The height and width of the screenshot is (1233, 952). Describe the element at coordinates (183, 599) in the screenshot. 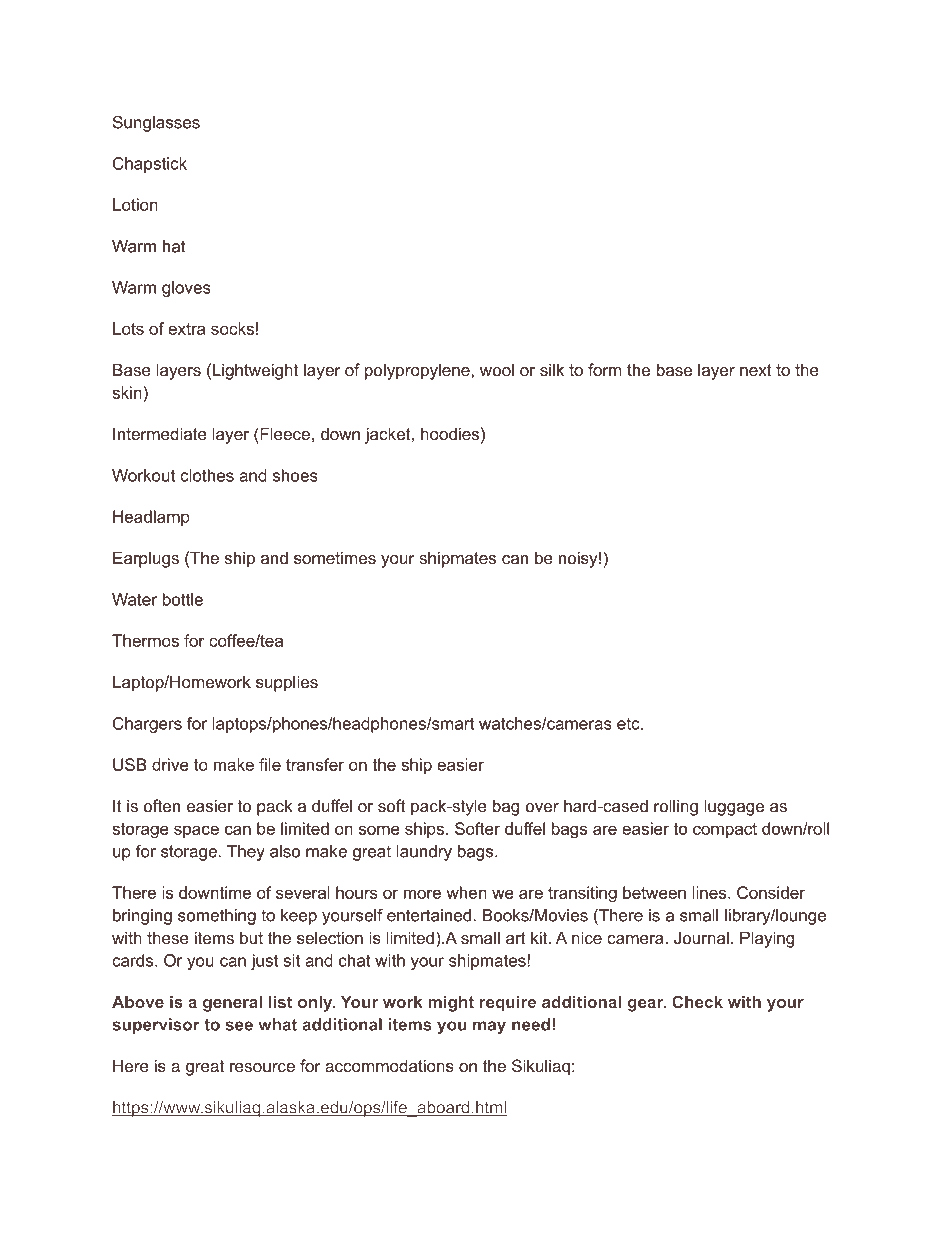

I see `bottle` at that location.
